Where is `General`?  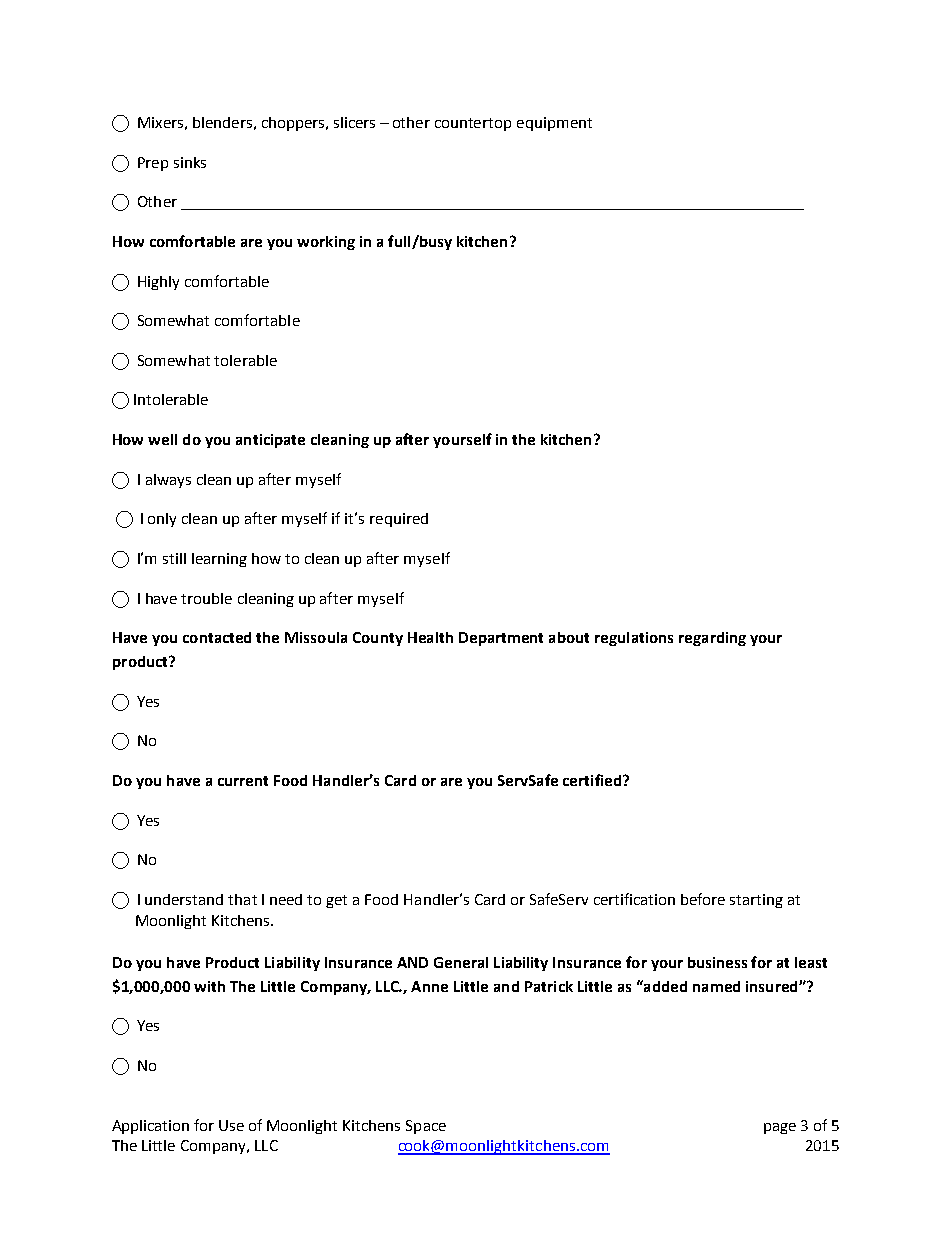 General is located at coordinates (461, 962).
